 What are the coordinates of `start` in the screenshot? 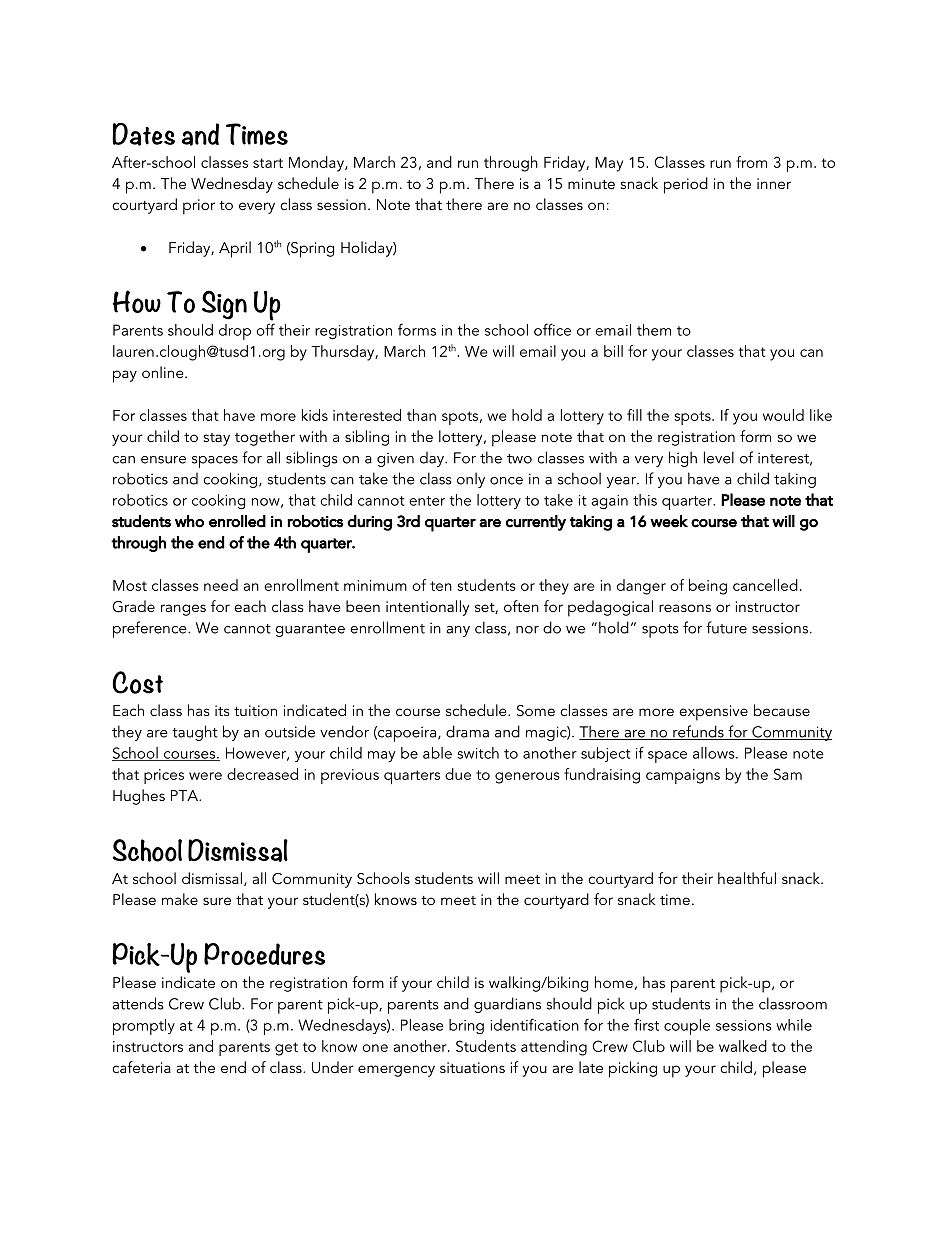 It's located at (268, 163).
